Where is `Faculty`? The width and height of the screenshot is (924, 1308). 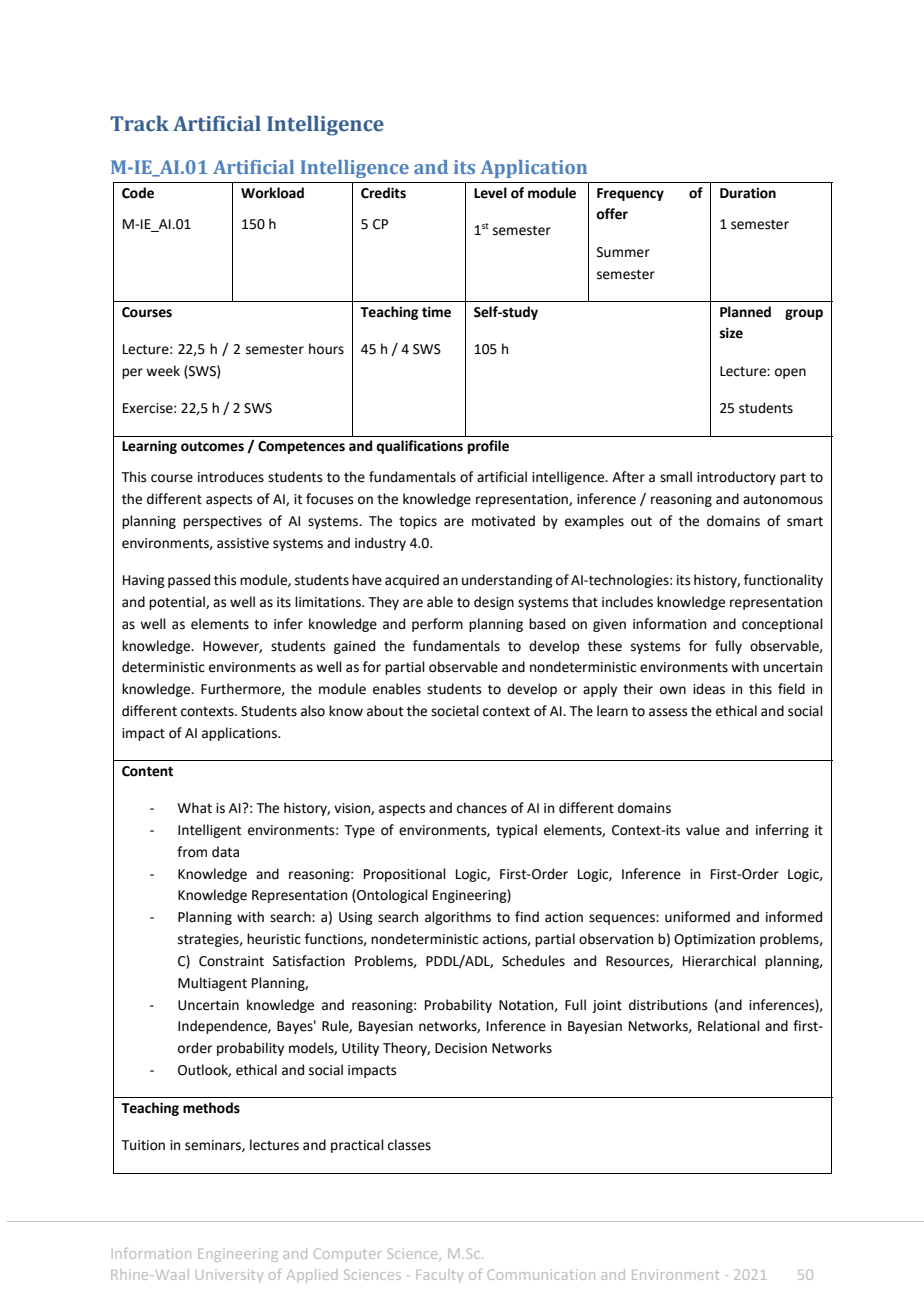
Faculty is located at coordinates (439, 1276).
